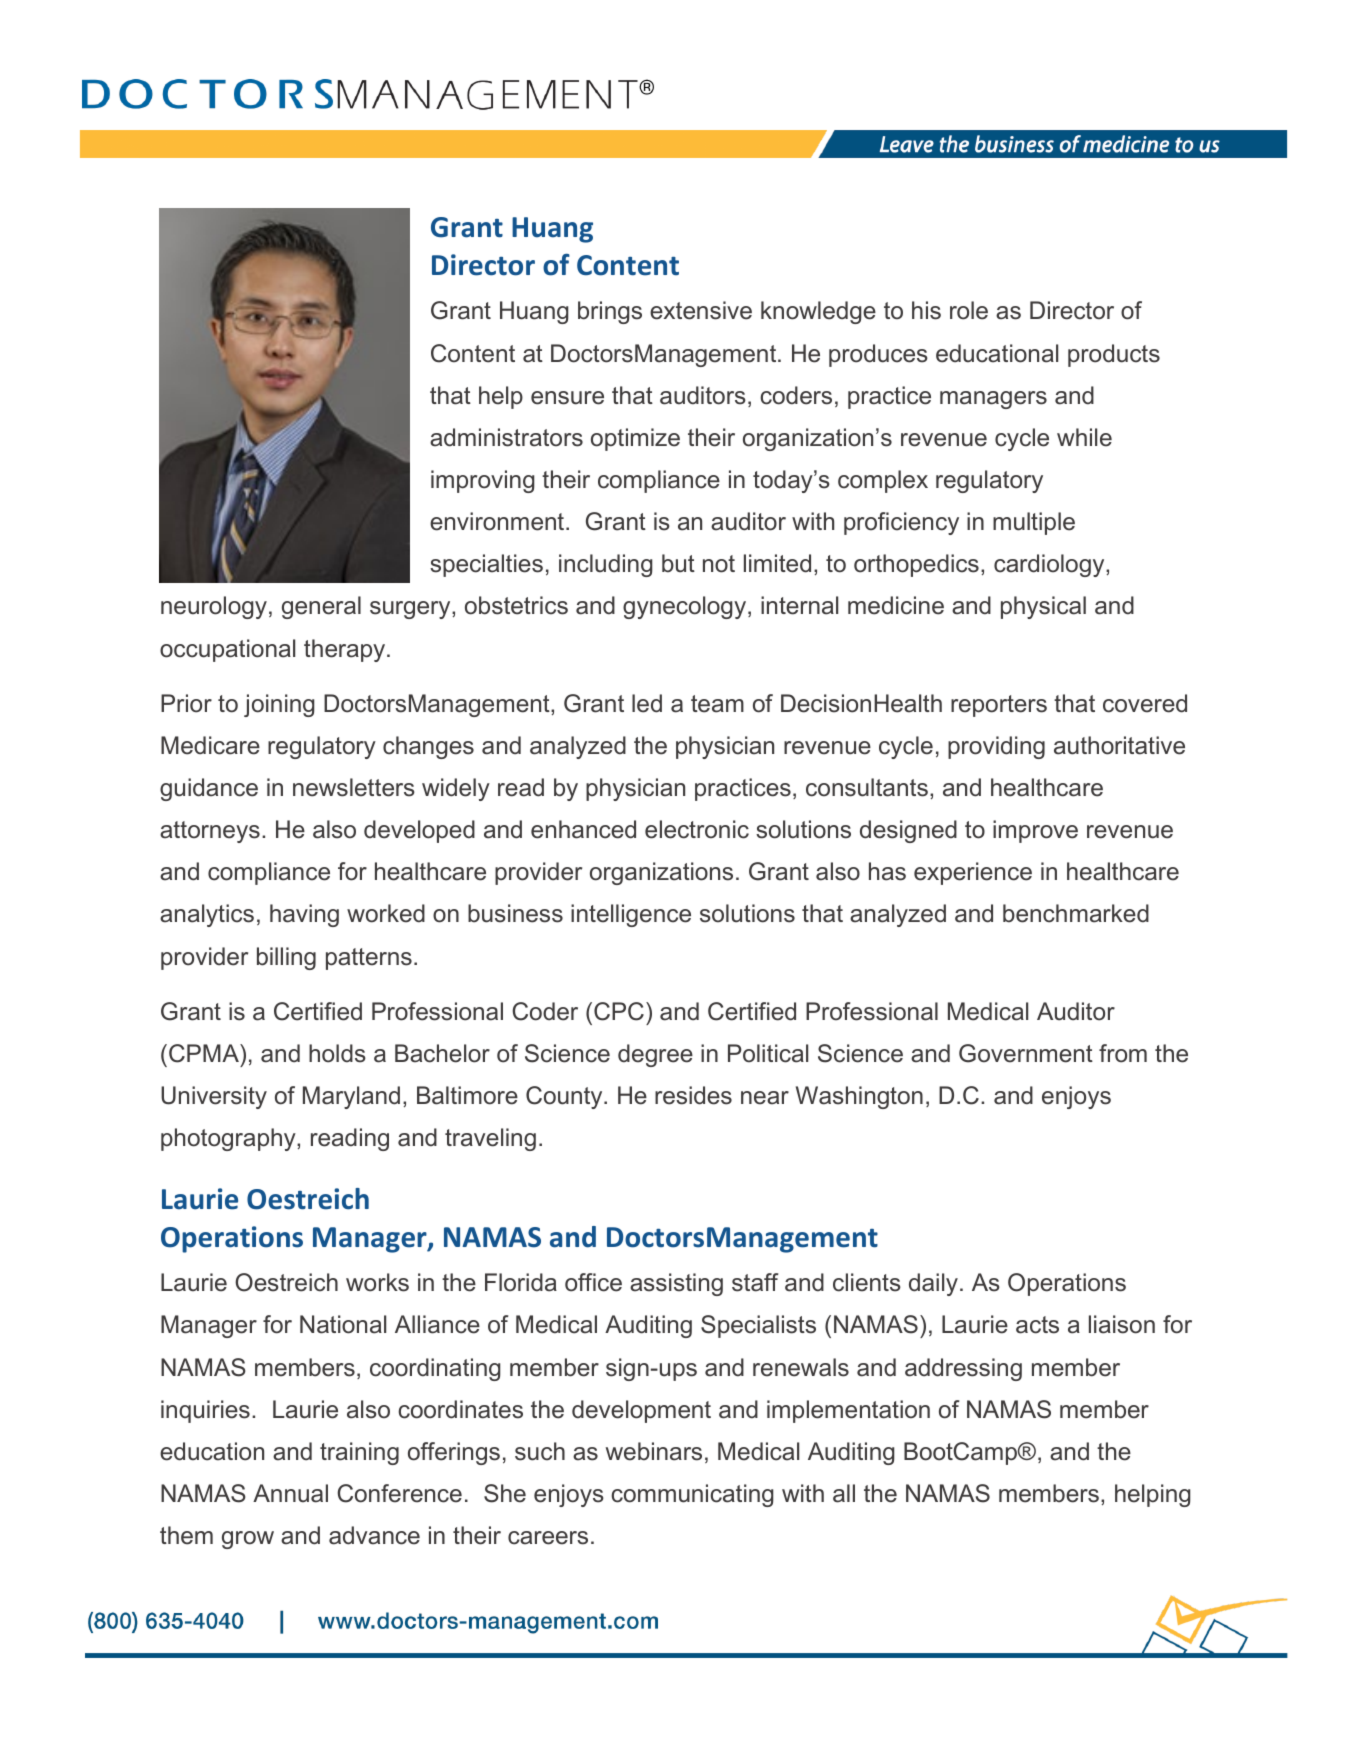  I want to click on Annual, so click(290, 1493).
